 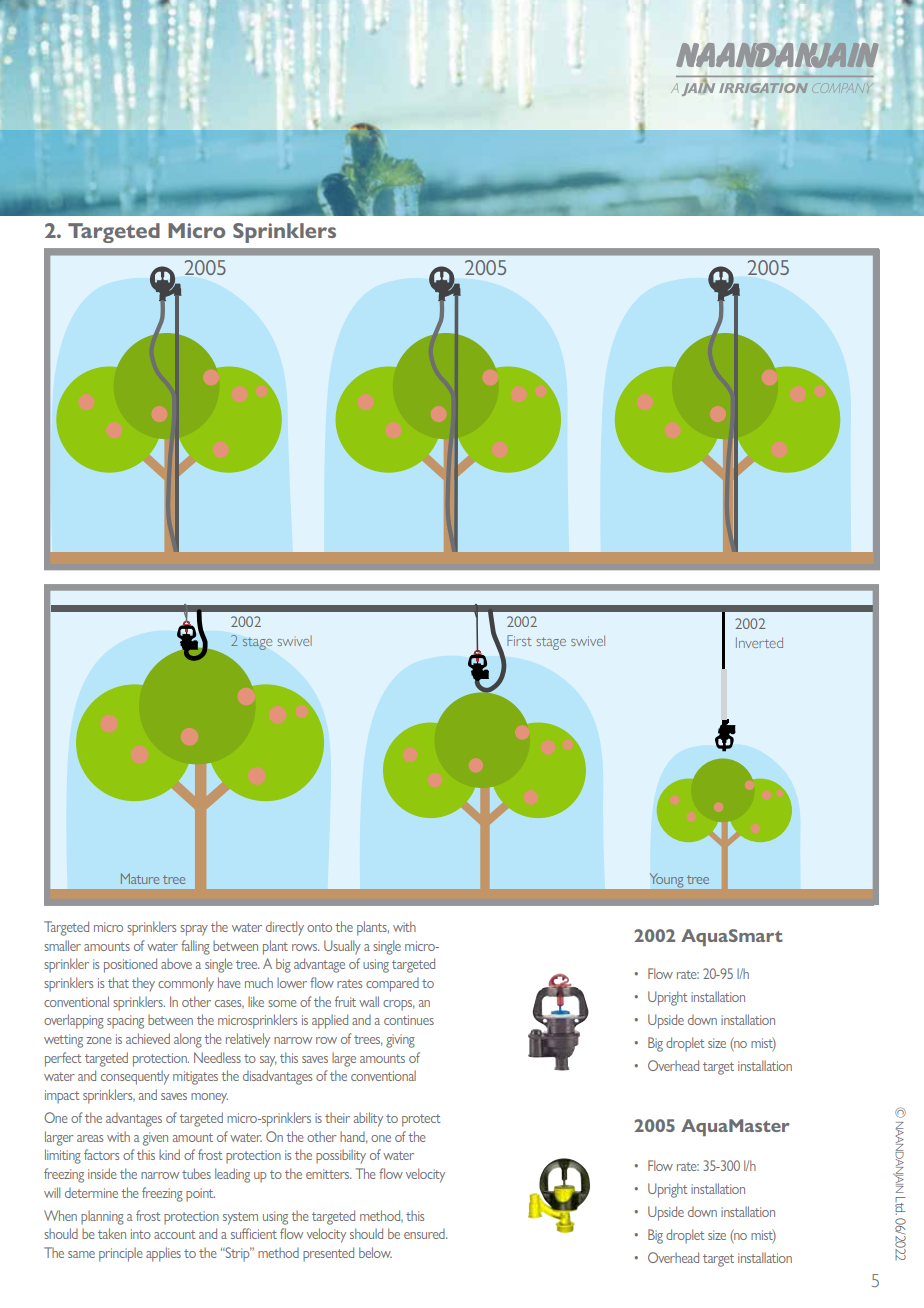 What do you see at coordinates (285, 928) in the screenshot?
I see `directly` at bounding box center [285, 928].
